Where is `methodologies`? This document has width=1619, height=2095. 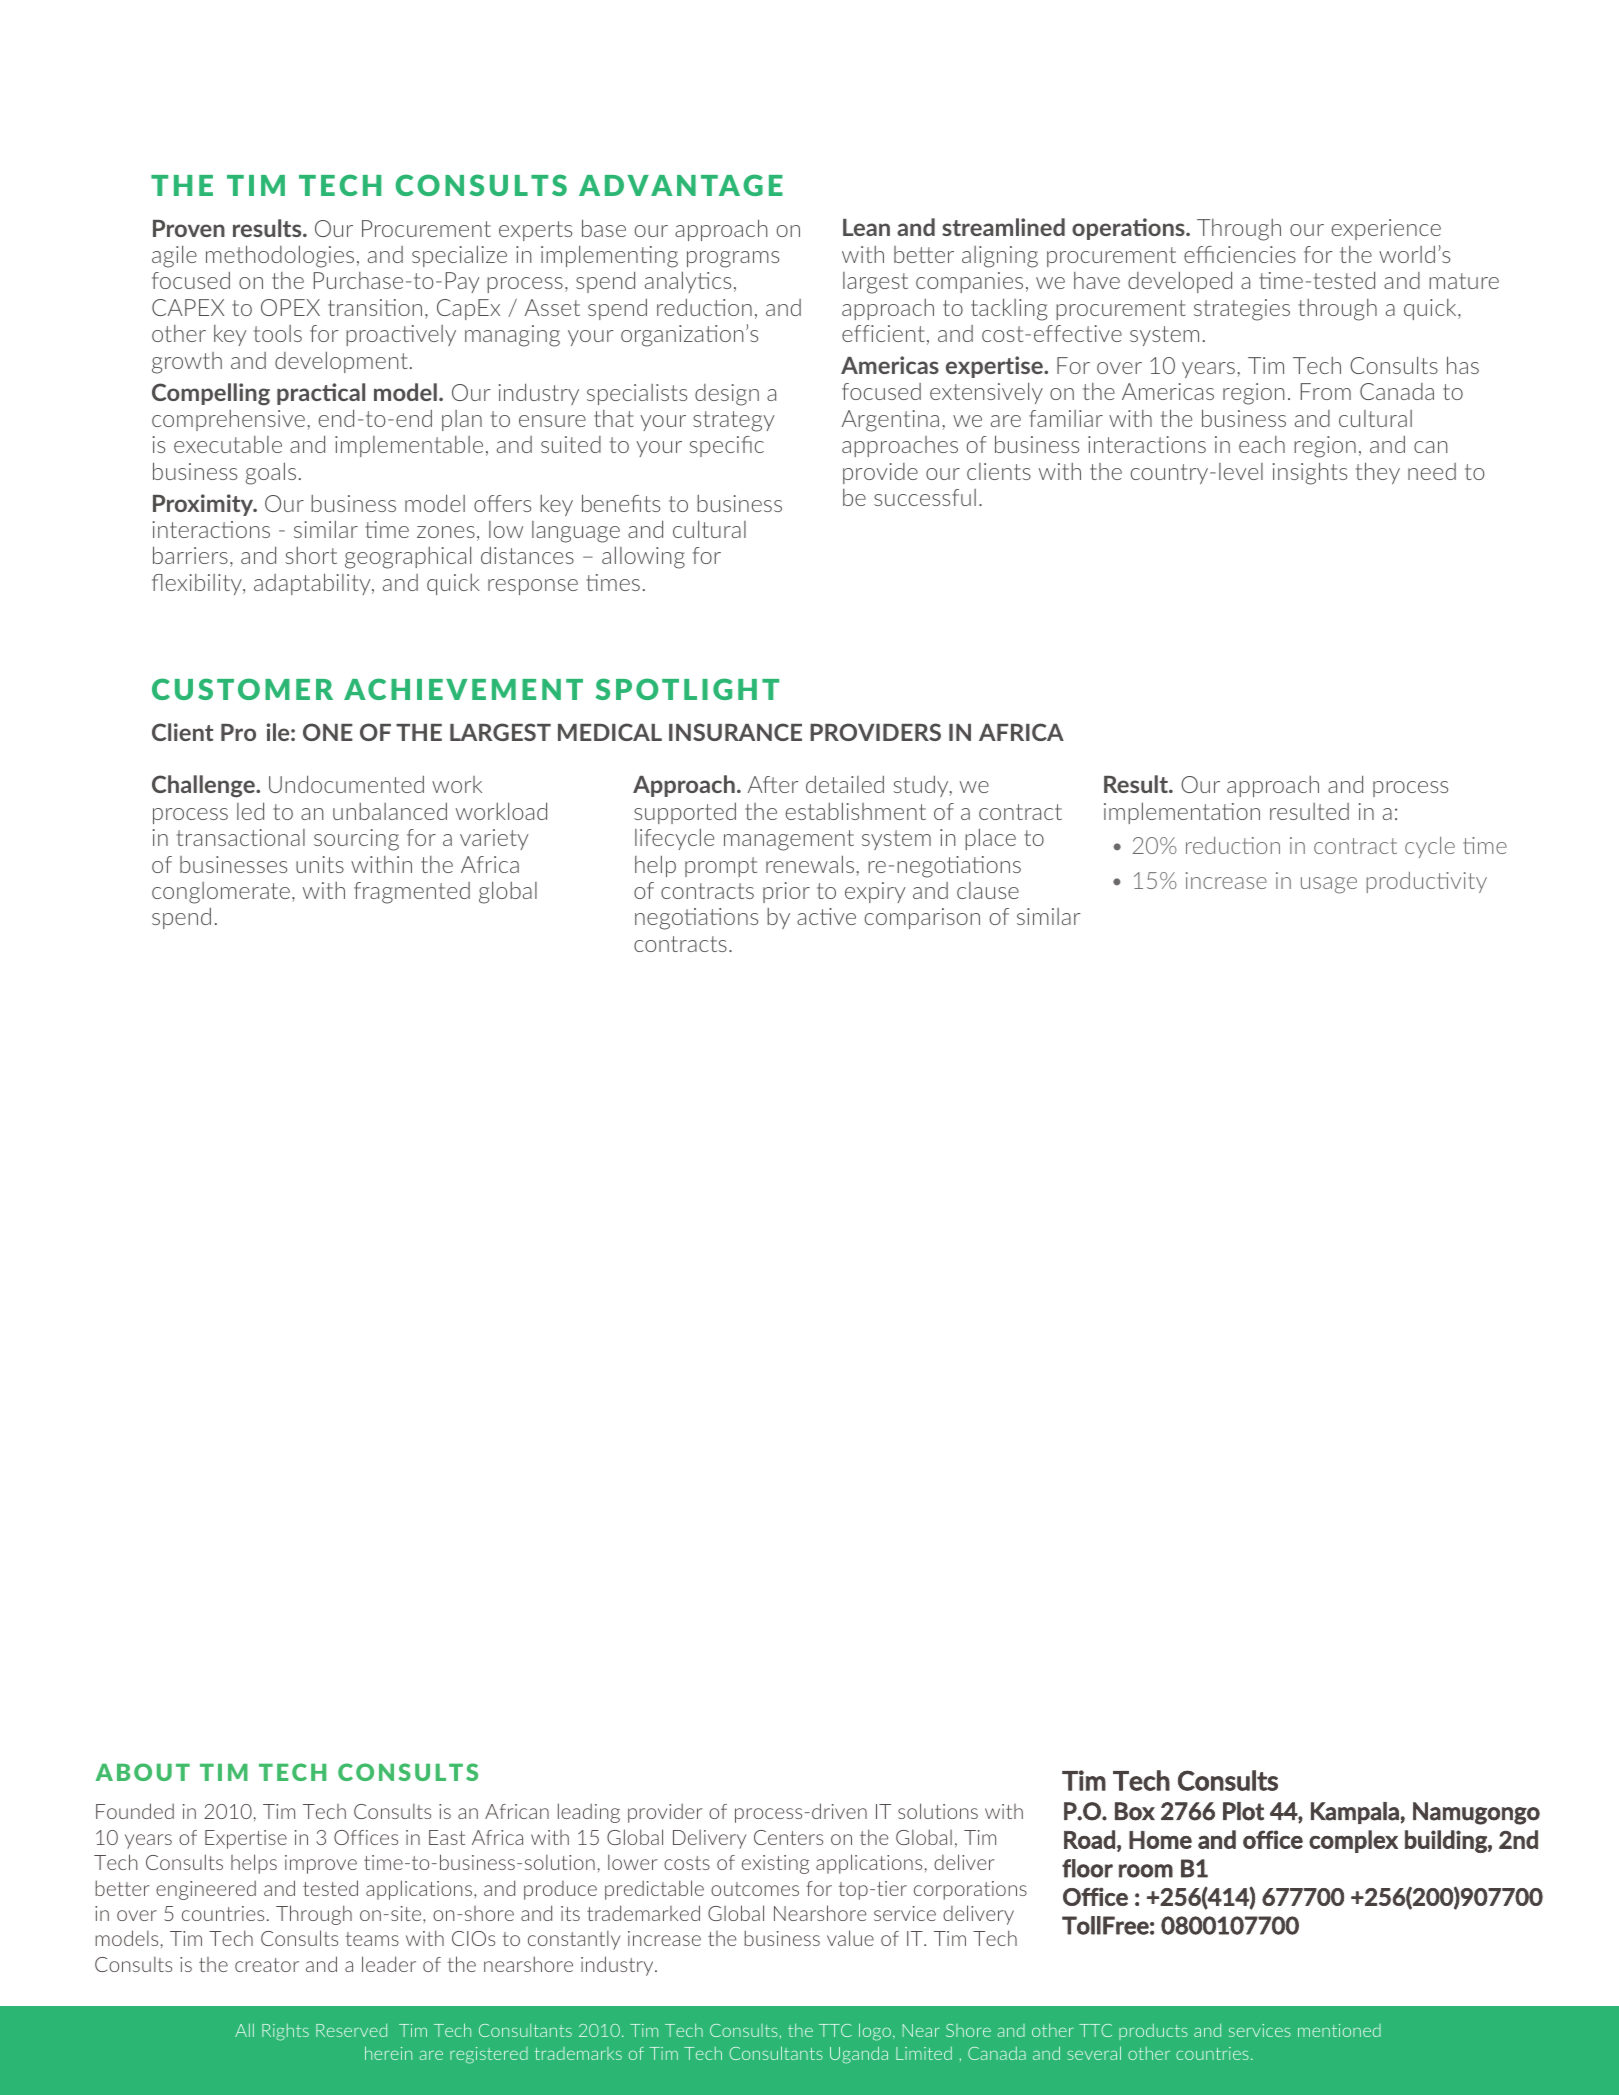 methodologies is located at coordinates (280, 256).
